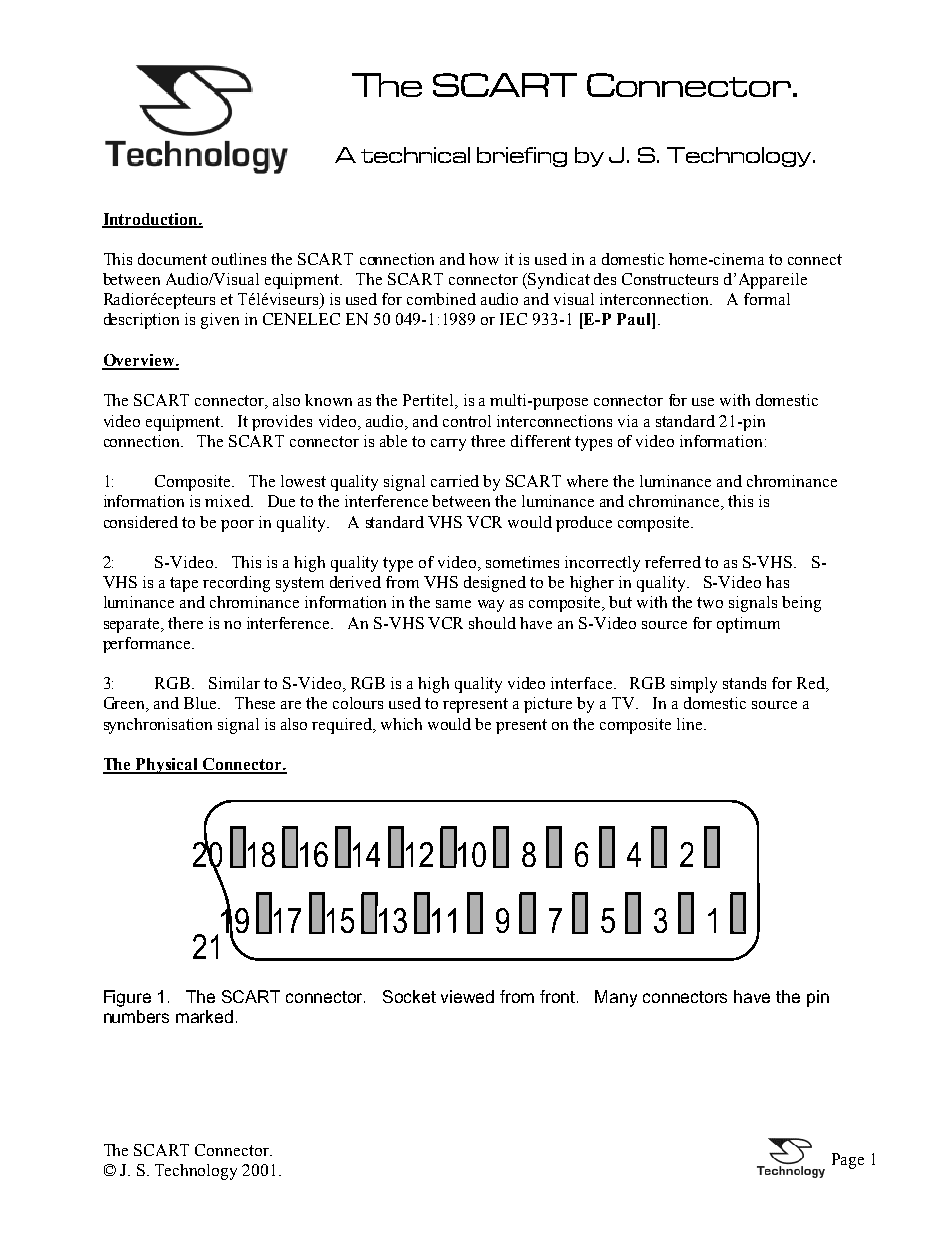  I want to click on front, so click(559, 996).
